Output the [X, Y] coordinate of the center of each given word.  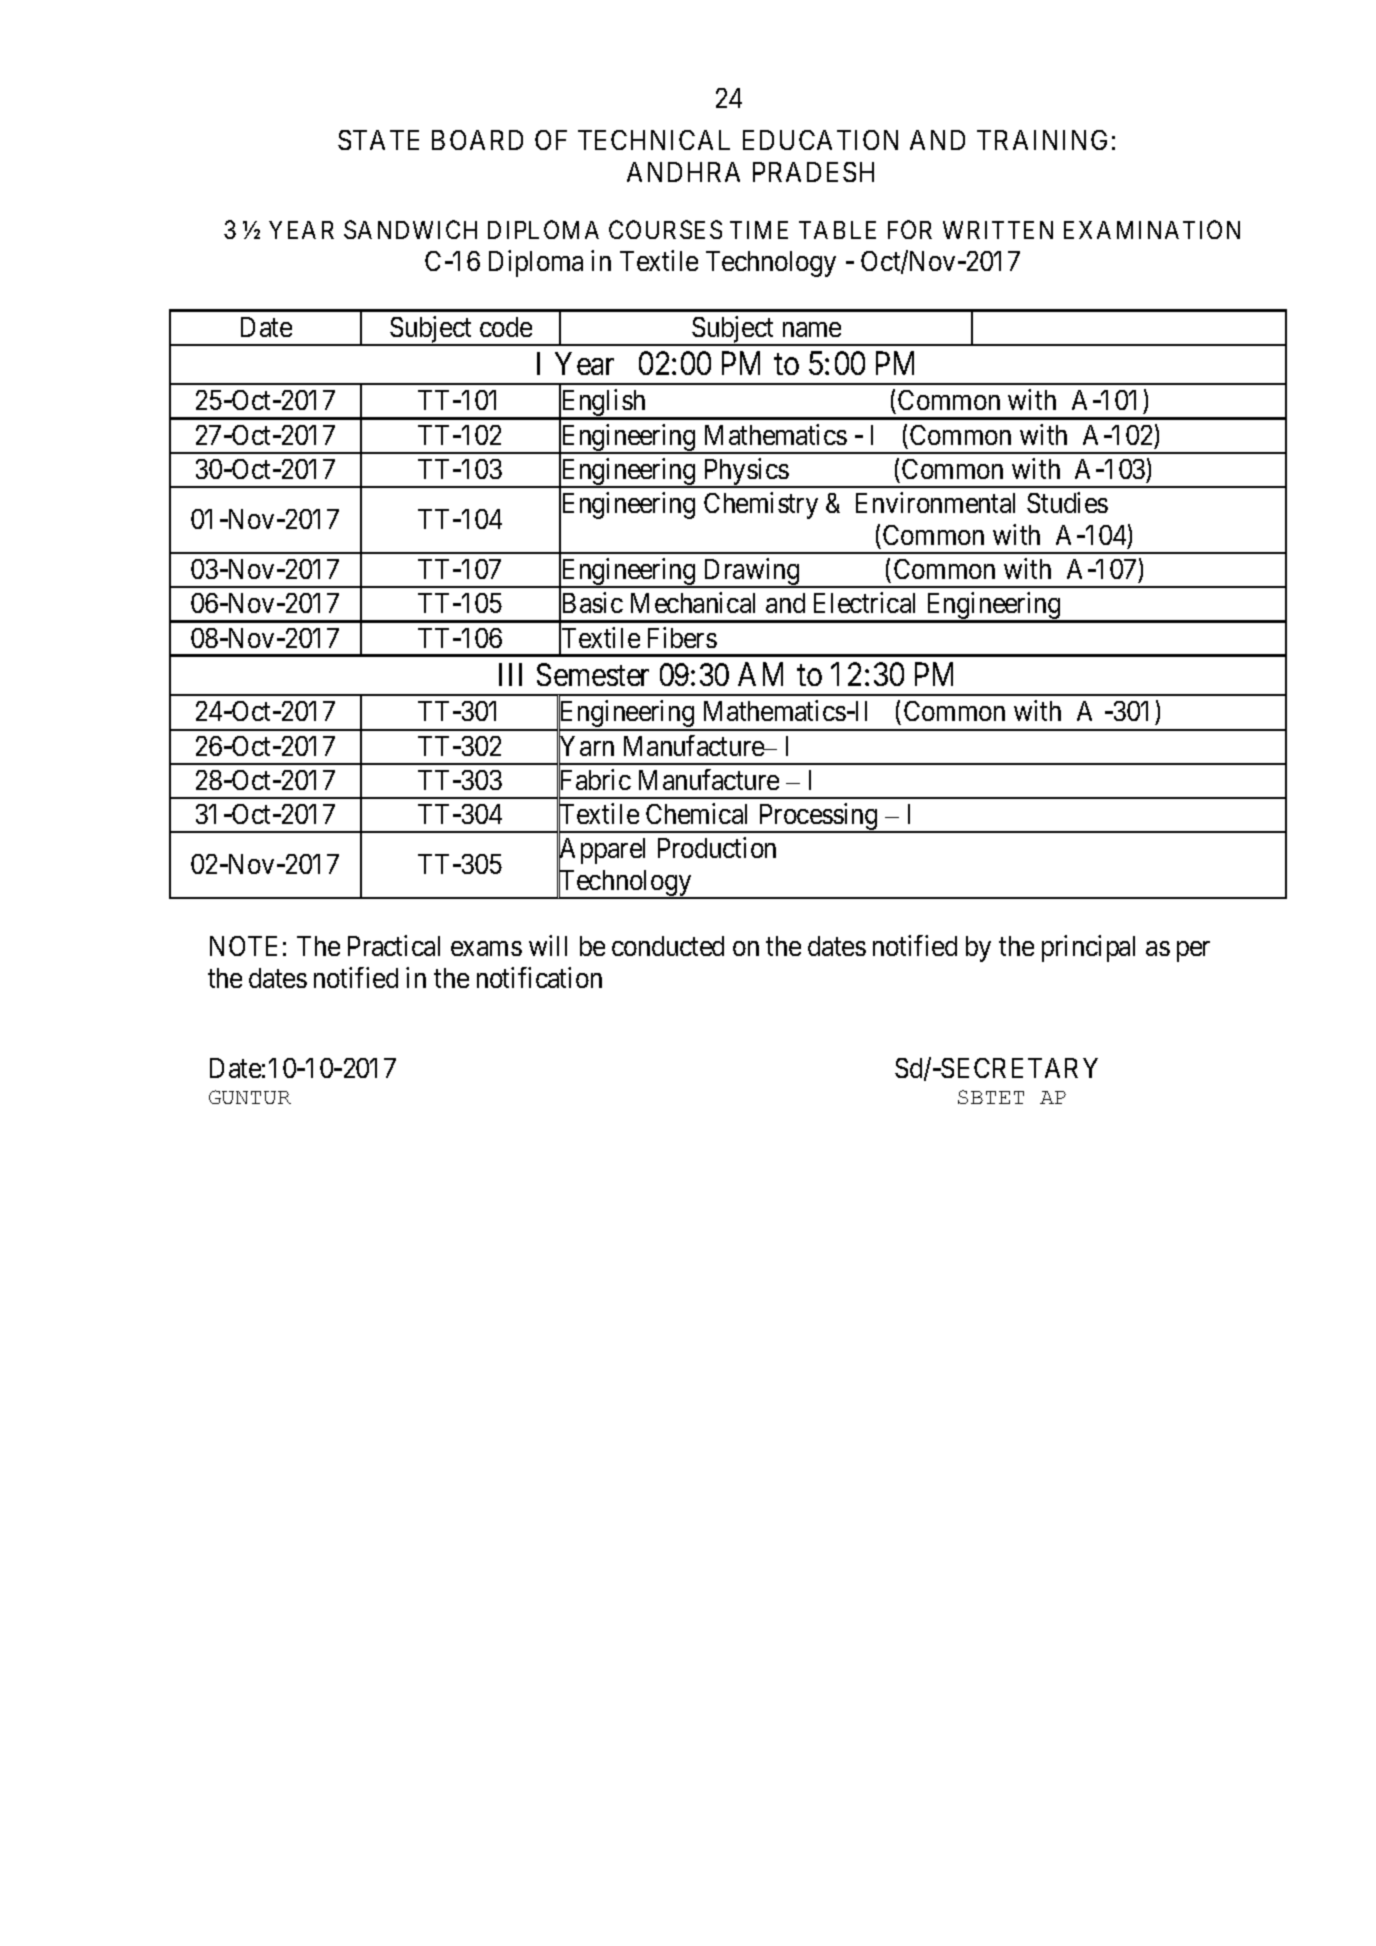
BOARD [477, 140]
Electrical [864, 602]
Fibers [682, 637]
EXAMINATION [1152, 229]
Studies [1067, 502]
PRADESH [813, 172]
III [510, 675]
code [506, 327]
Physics [745, 473]
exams [486, 949]
